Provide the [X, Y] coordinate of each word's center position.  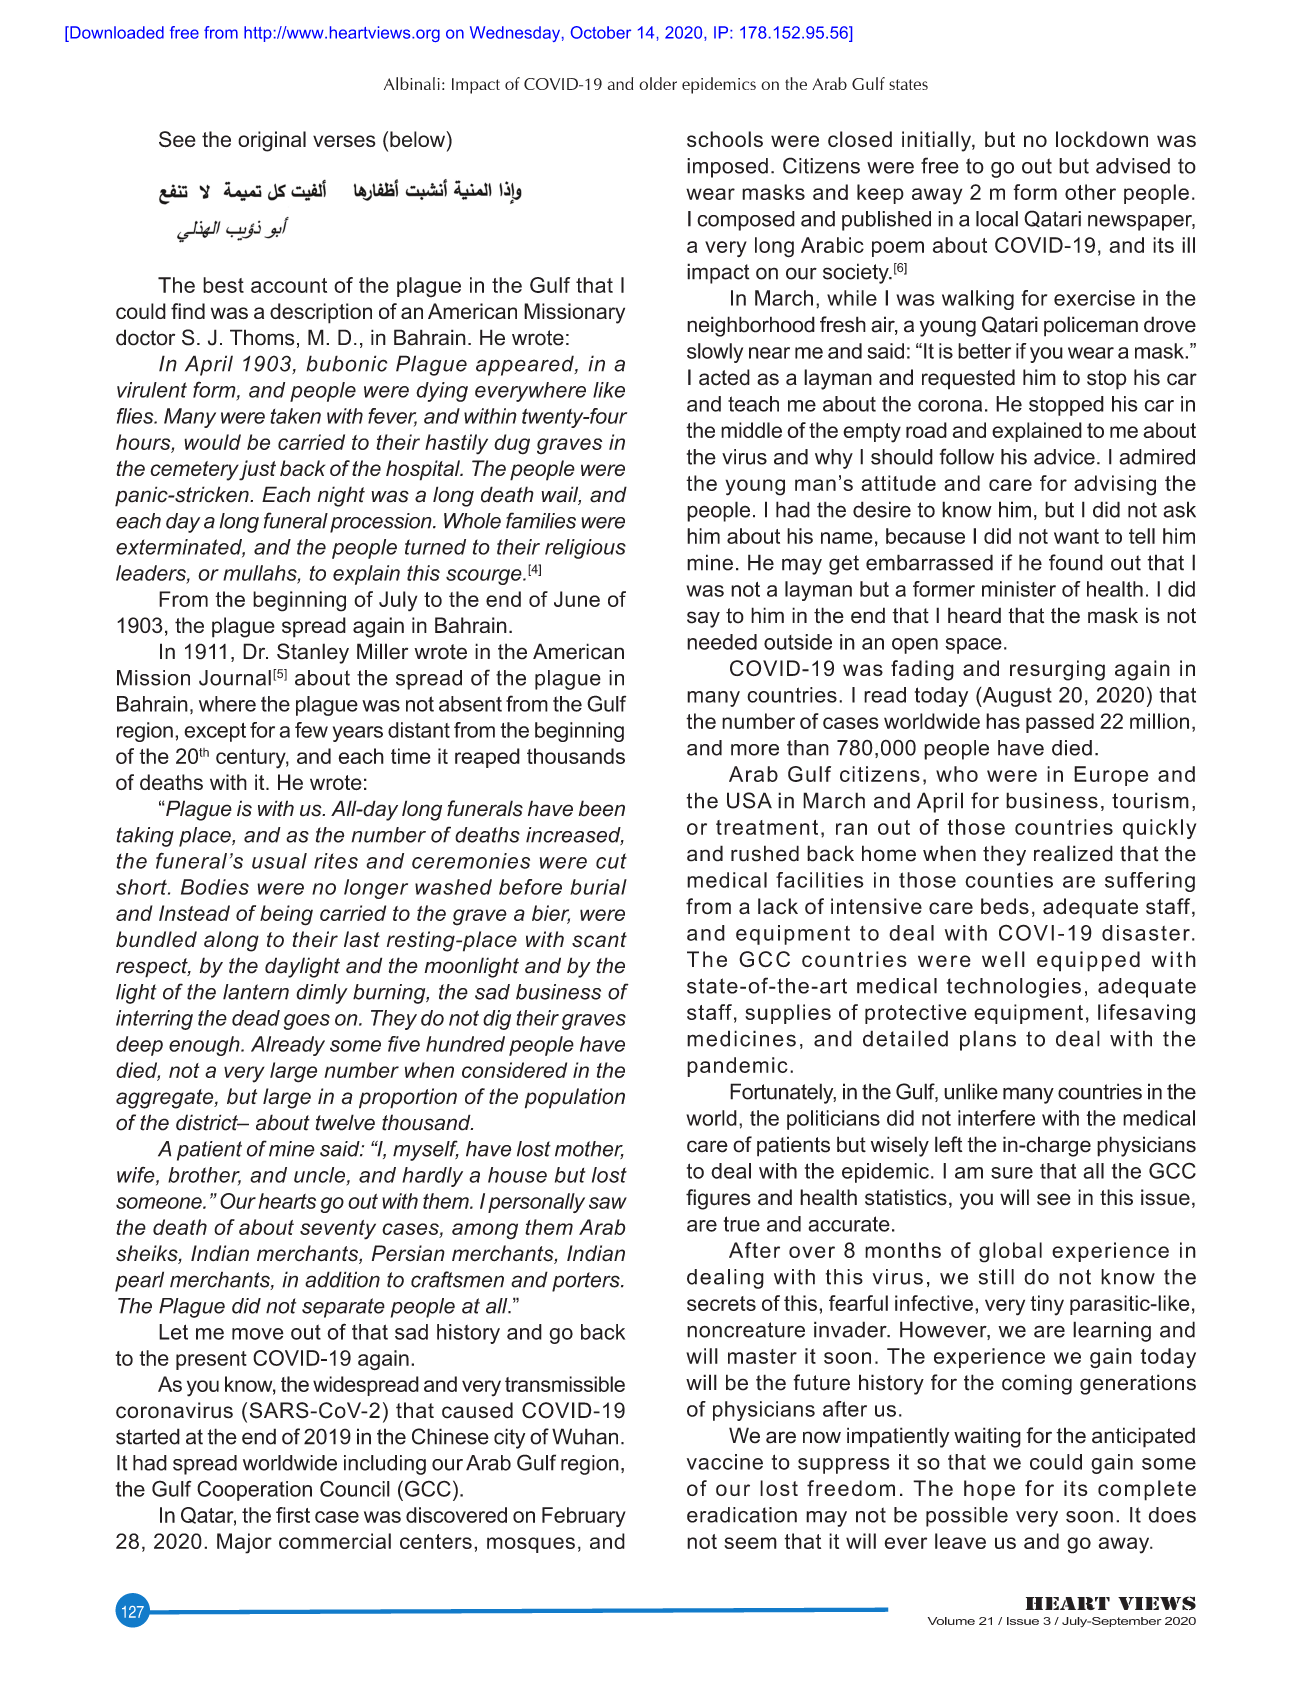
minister [1019, 589]
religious [585, 549]
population [575, 1098]
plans [988, 1040]
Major [244, 1543]
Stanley [313, 653]
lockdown [1102, 139]
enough [205, 1046]
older [658, 83]
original [272, 141]
